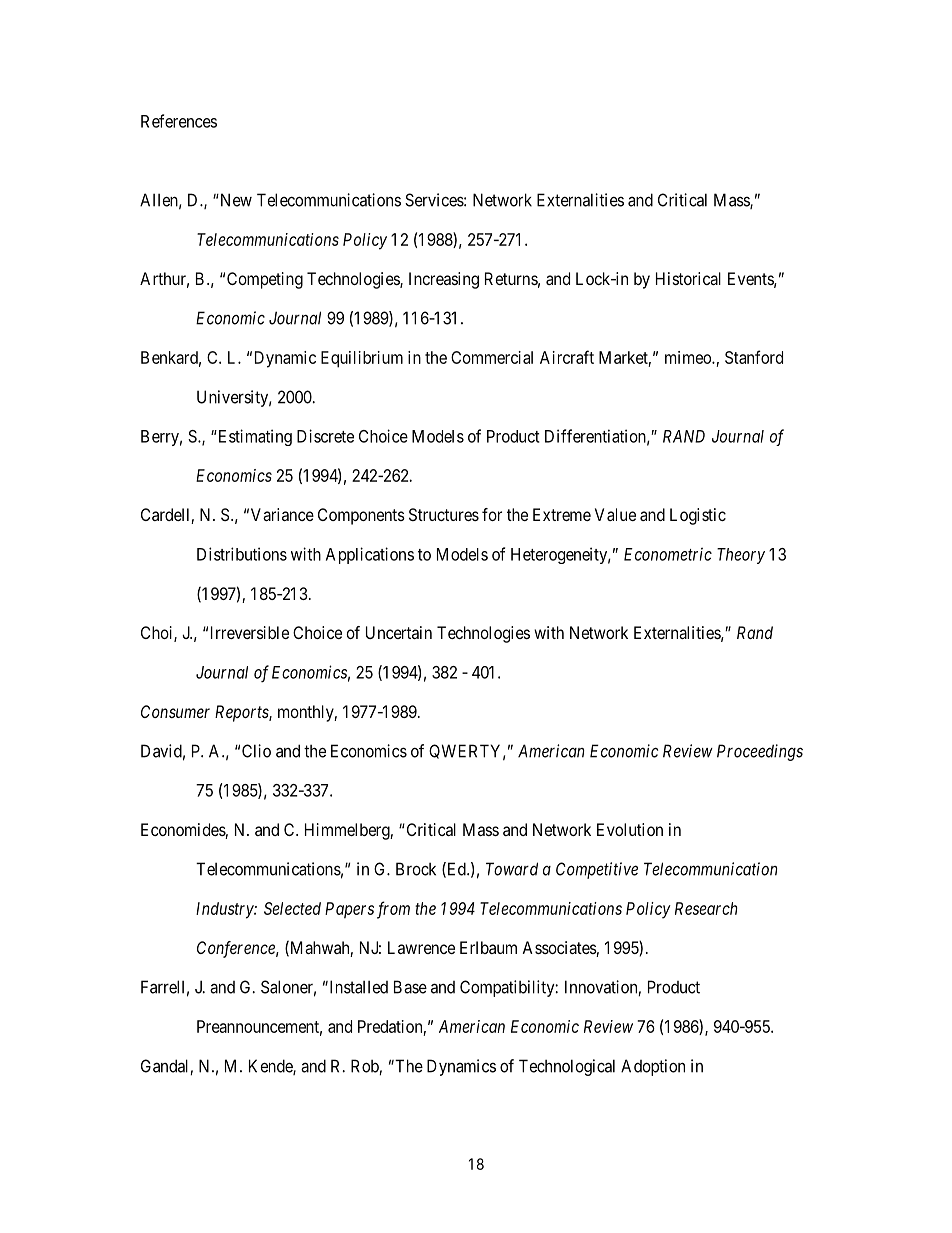 The width and height of the page is (952, 1233). Describe the element at coordinates (444, 514) in the page. I see `Structures` at that location.
